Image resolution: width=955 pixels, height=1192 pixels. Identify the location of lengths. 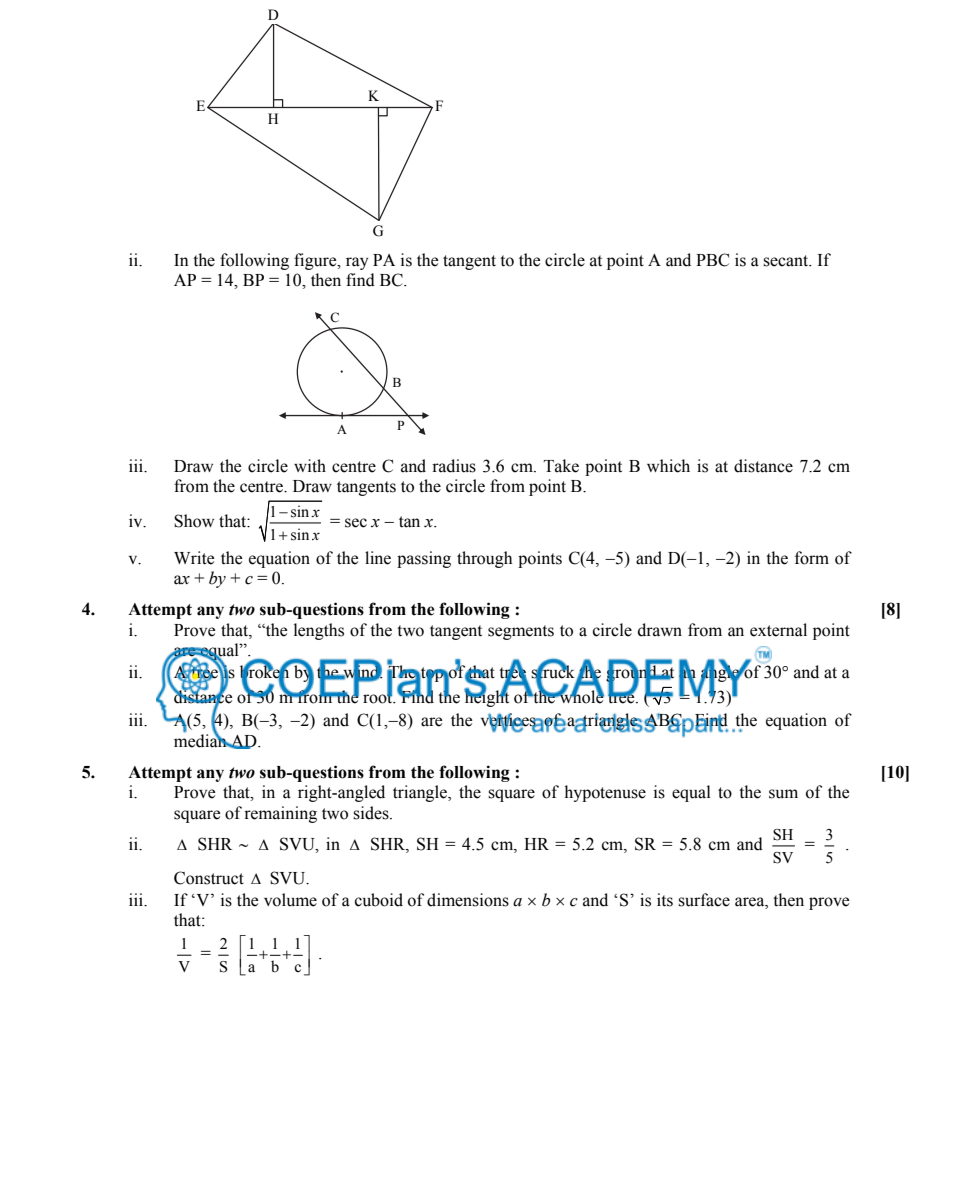
(319, 631).
